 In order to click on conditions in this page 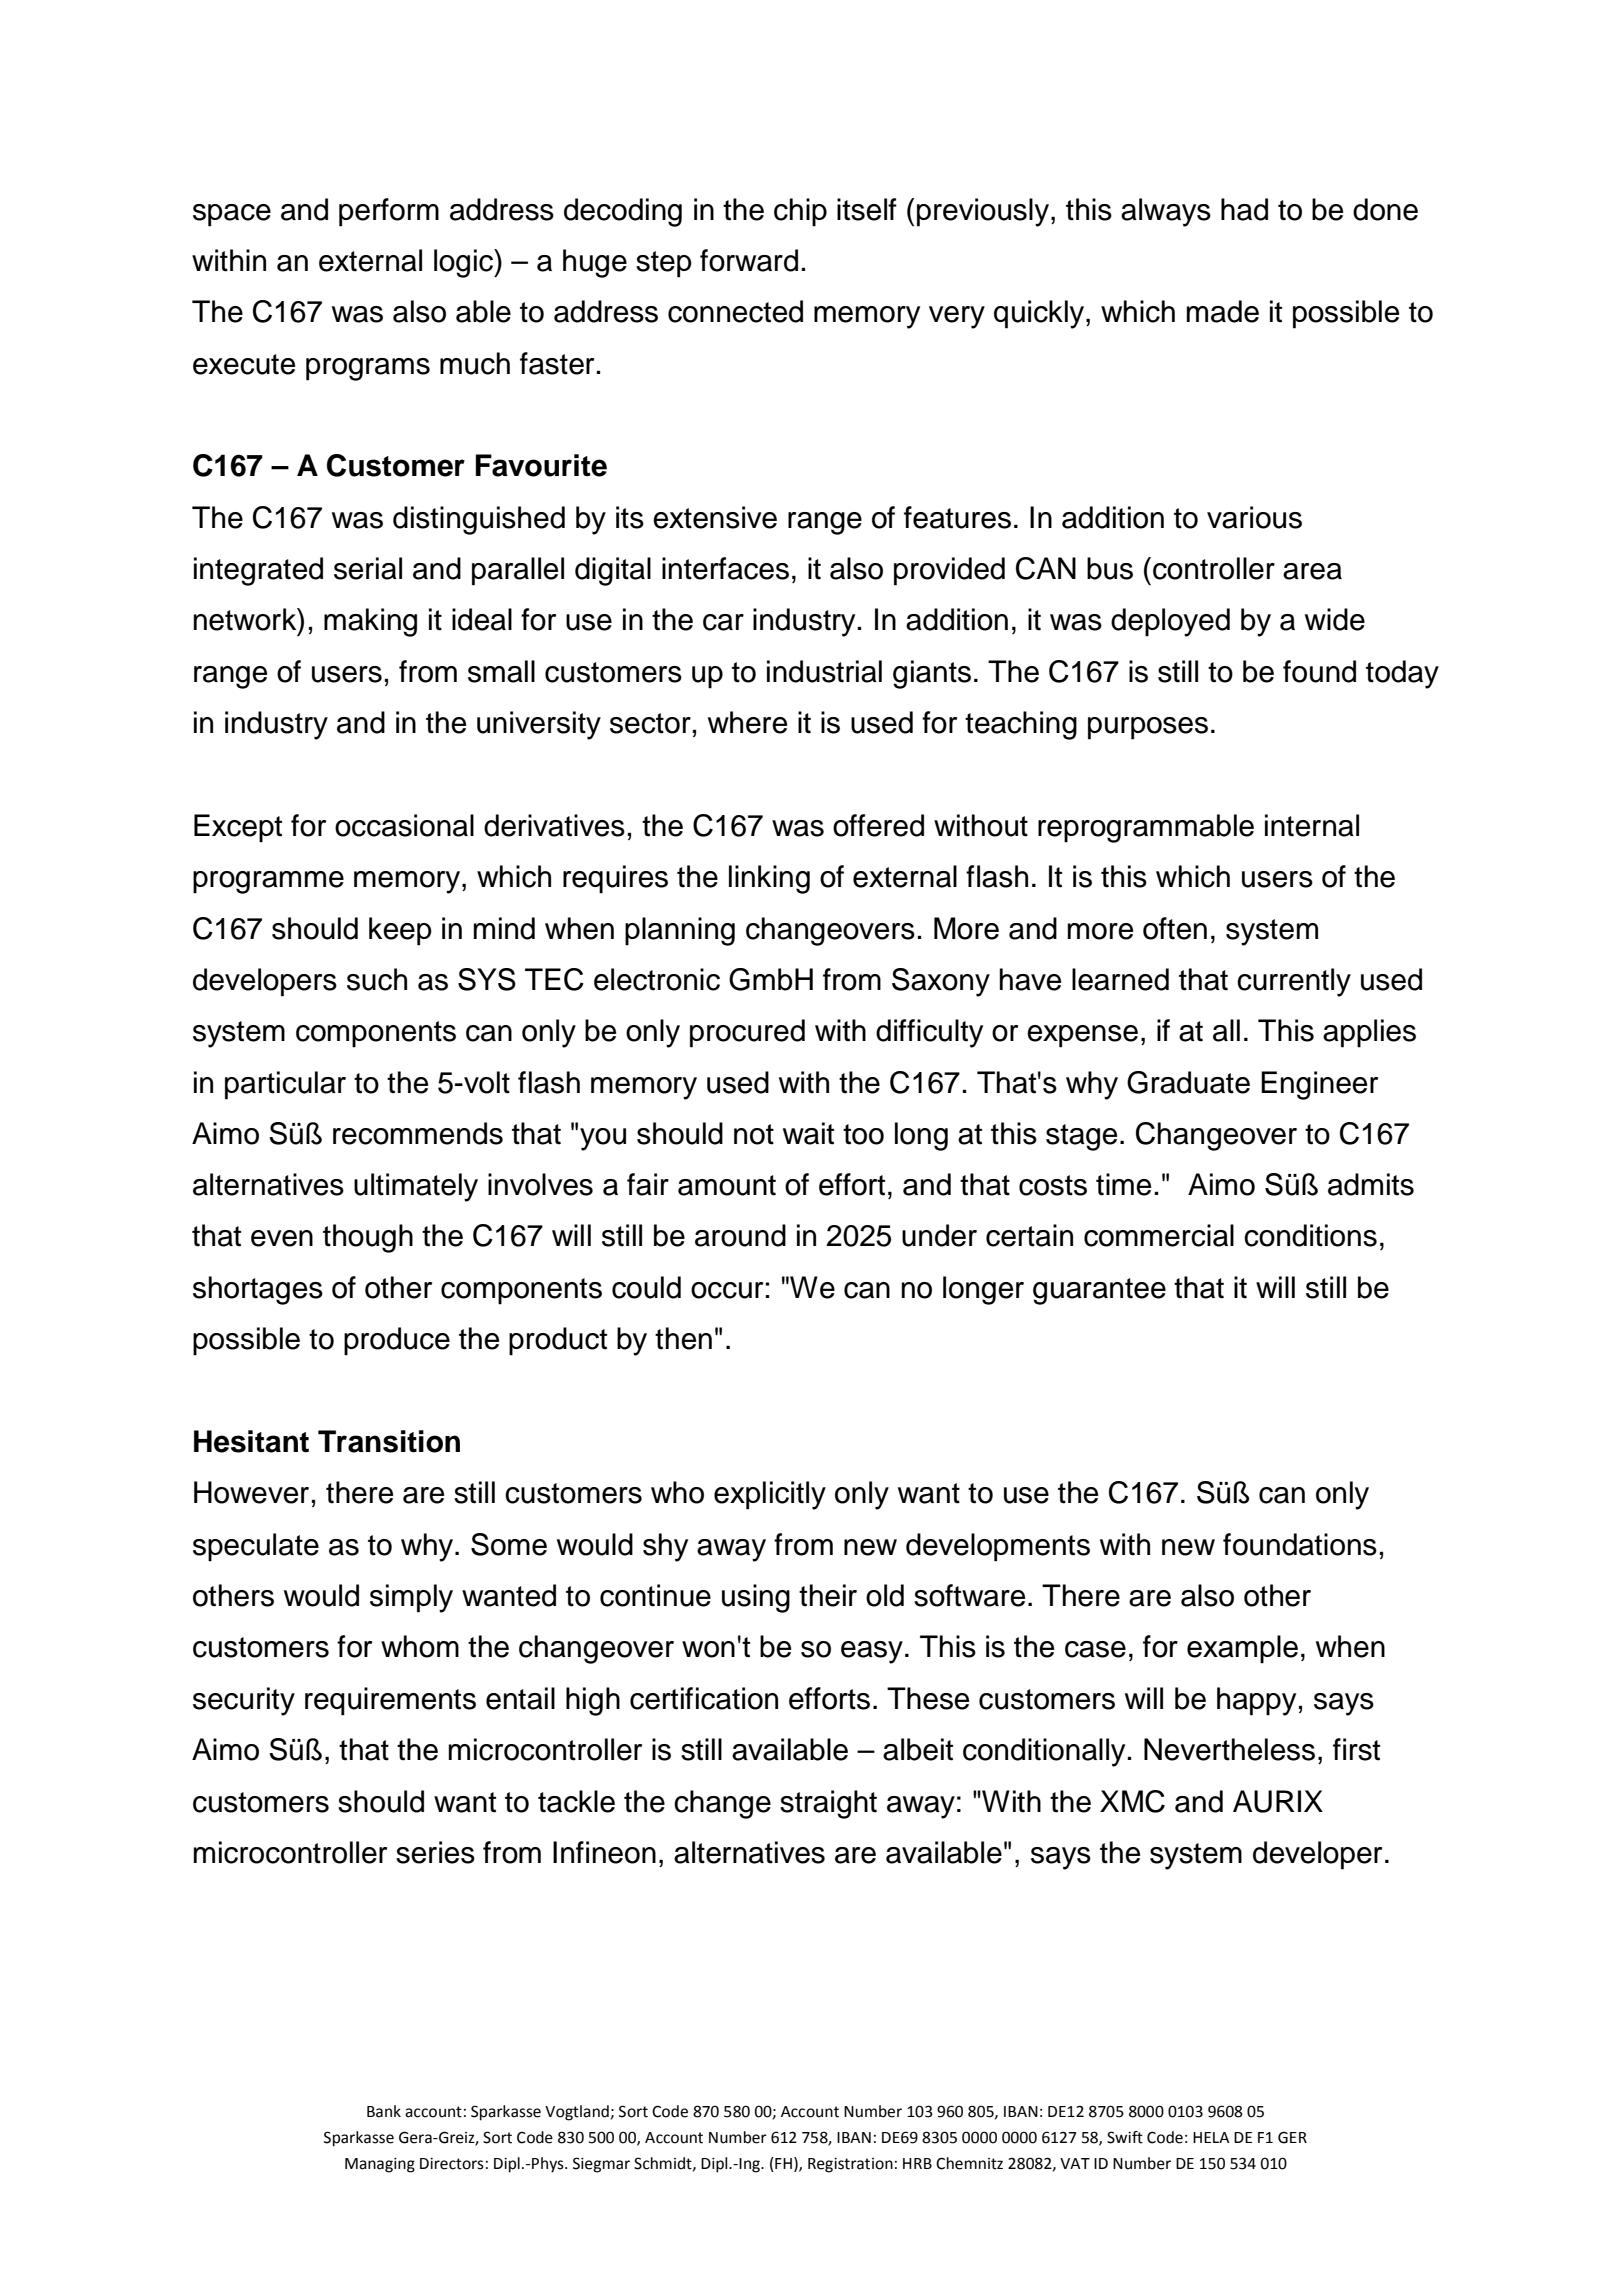, I will do `click(1310, 1235)`.
